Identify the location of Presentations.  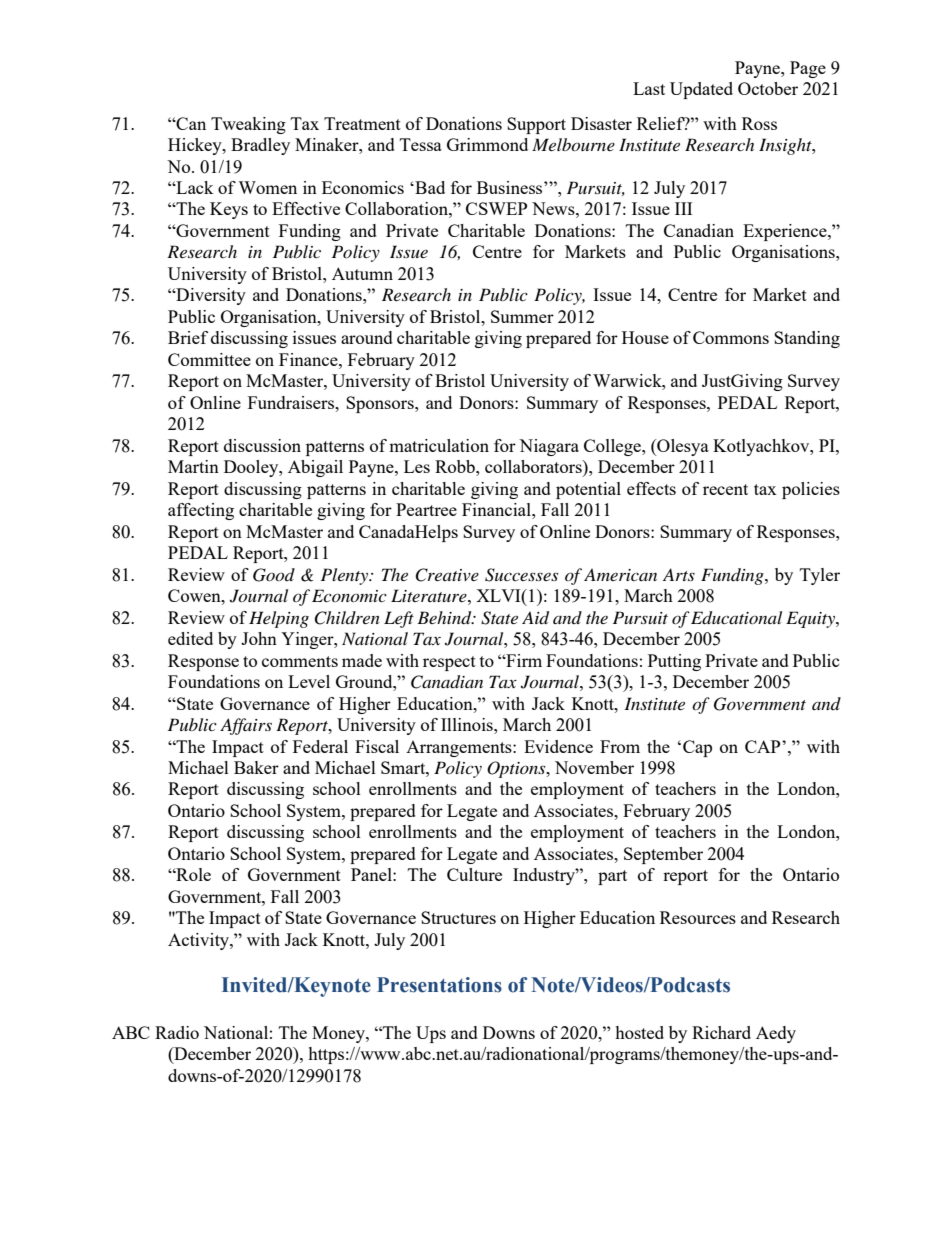
(439, 985).
